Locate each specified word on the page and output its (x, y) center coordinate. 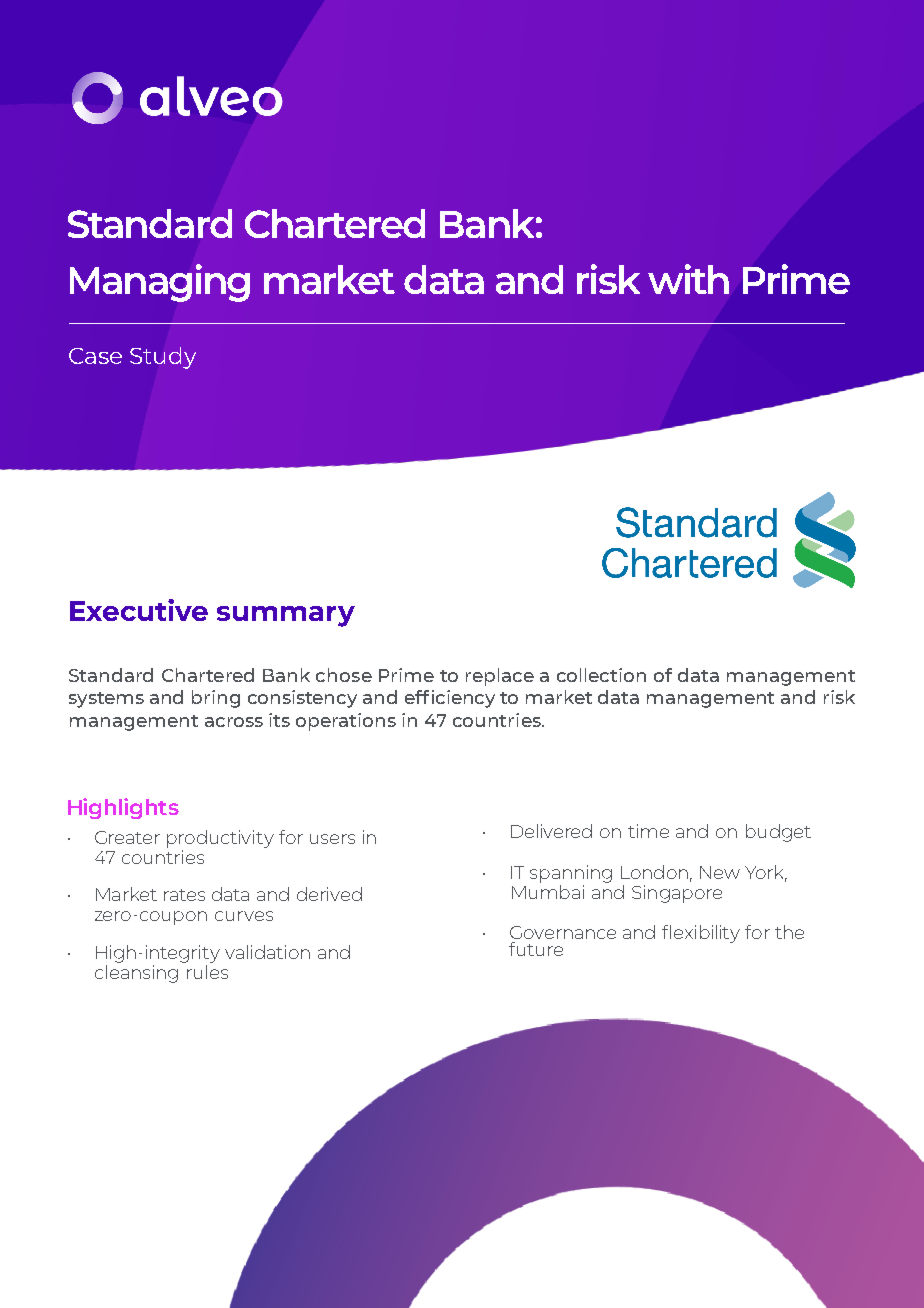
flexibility (701, 934)
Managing (160, 283)
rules (206, 970)
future (536, 949)
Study (163, 358)
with (688, 279)
